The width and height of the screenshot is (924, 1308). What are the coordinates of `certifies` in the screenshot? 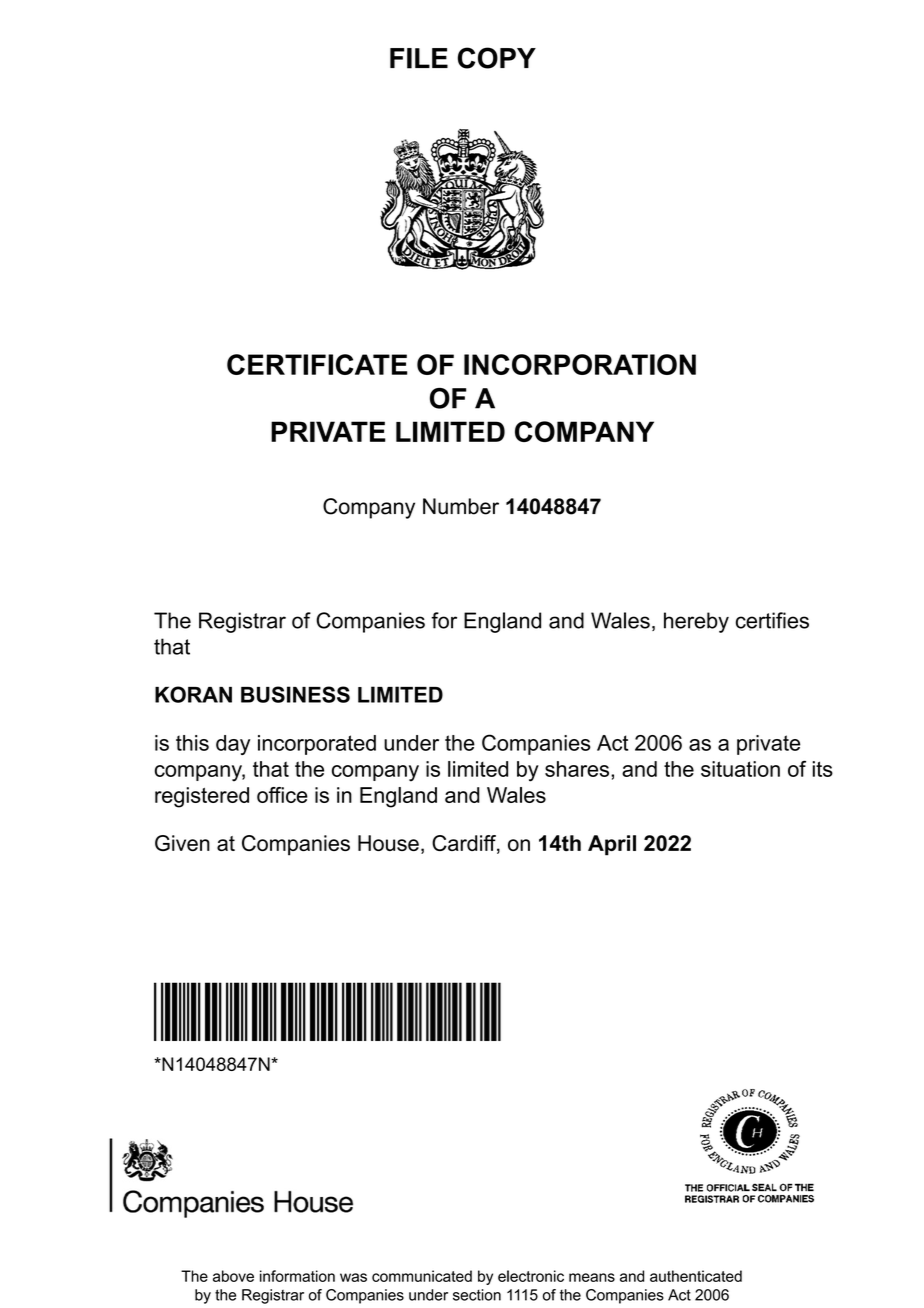 It's located at (772, 620).
